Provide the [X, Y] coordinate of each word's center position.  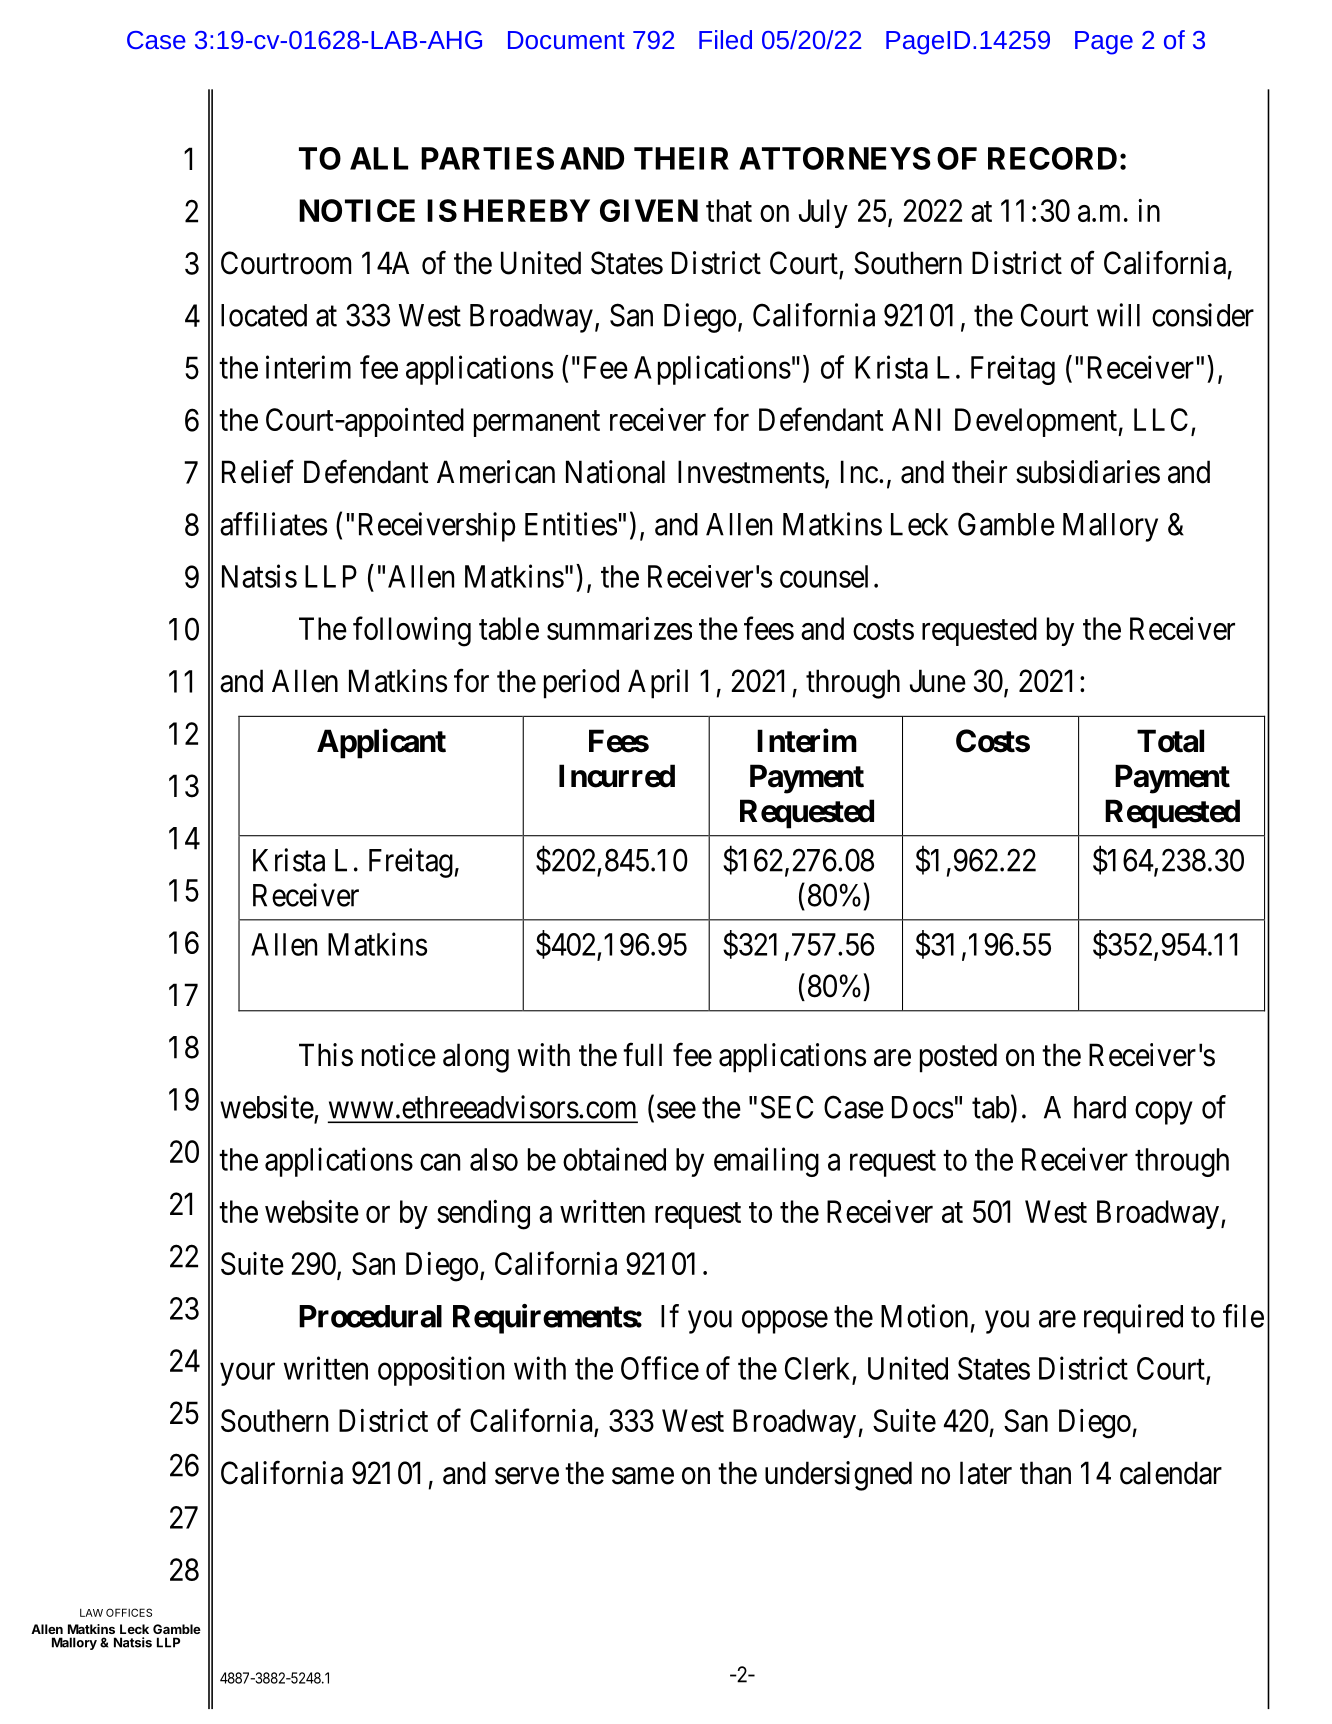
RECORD [1052, 158]
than [1045, 1473]
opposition [441, 1371]
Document [566, 40]
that [729, 210]
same [643, 1476]
